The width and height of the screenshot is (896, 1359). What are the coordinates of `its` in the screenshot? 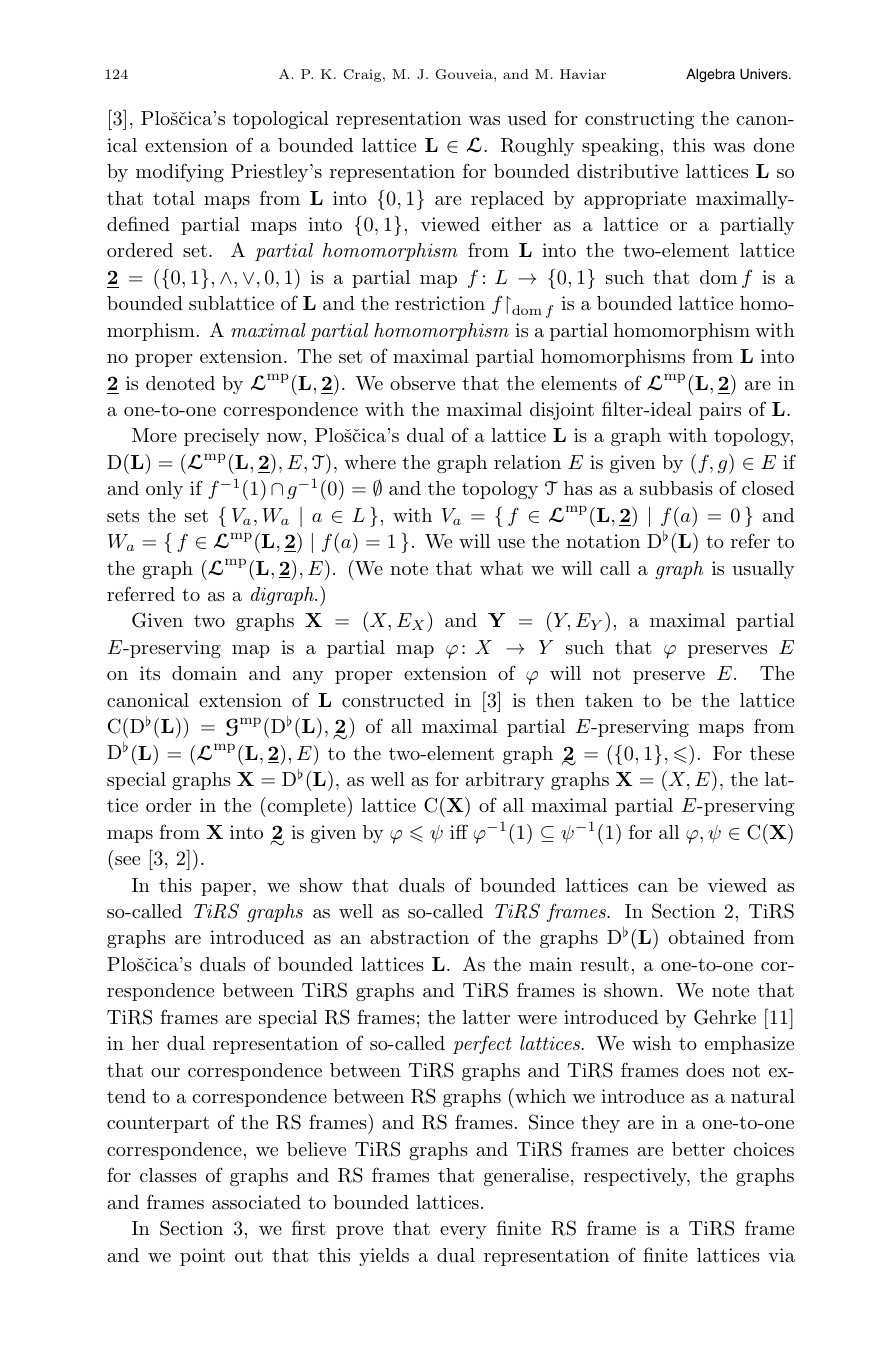 It's located at (150, 673).
